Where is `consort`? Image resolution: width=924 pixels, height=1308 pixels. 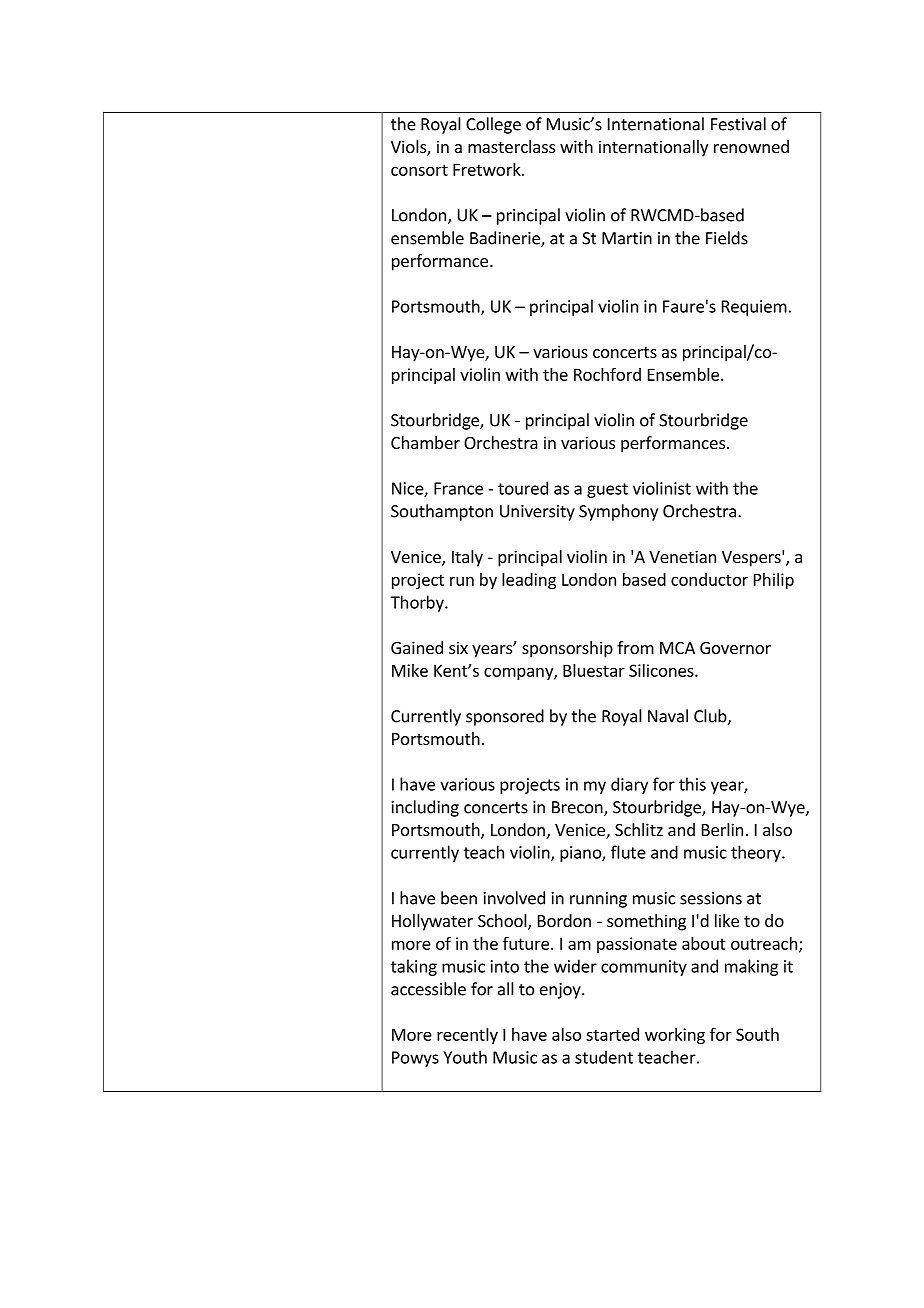 consort is located at coordinates (419, 170).
